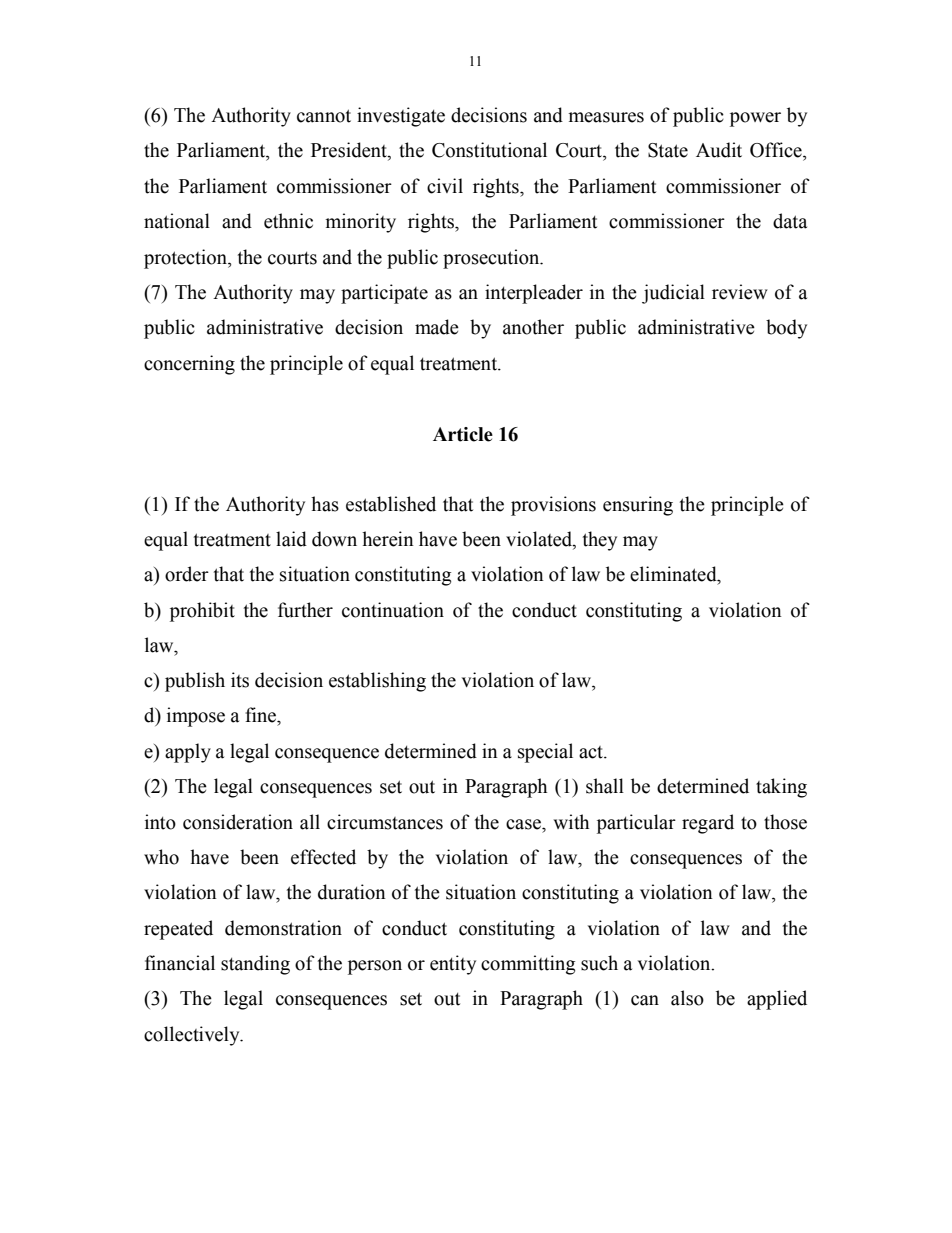 Image resolution: width=952 pixels, height=1233 pixels. What do you see at coordinates (189, 365) in the screenshot?
I see `concerning` at bounding box center [189, 365].
